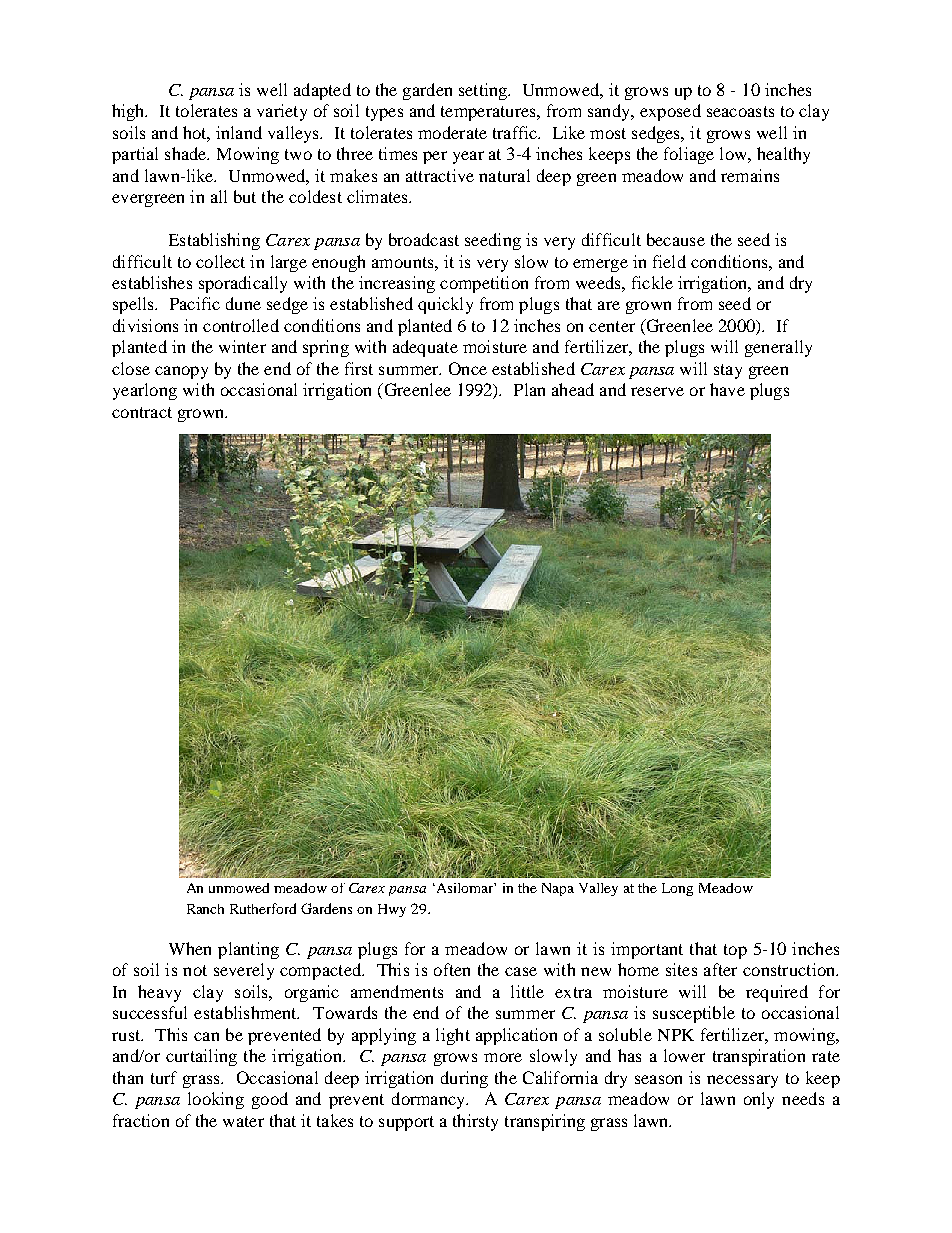  I want to click on looking, so click(216, 1100).
